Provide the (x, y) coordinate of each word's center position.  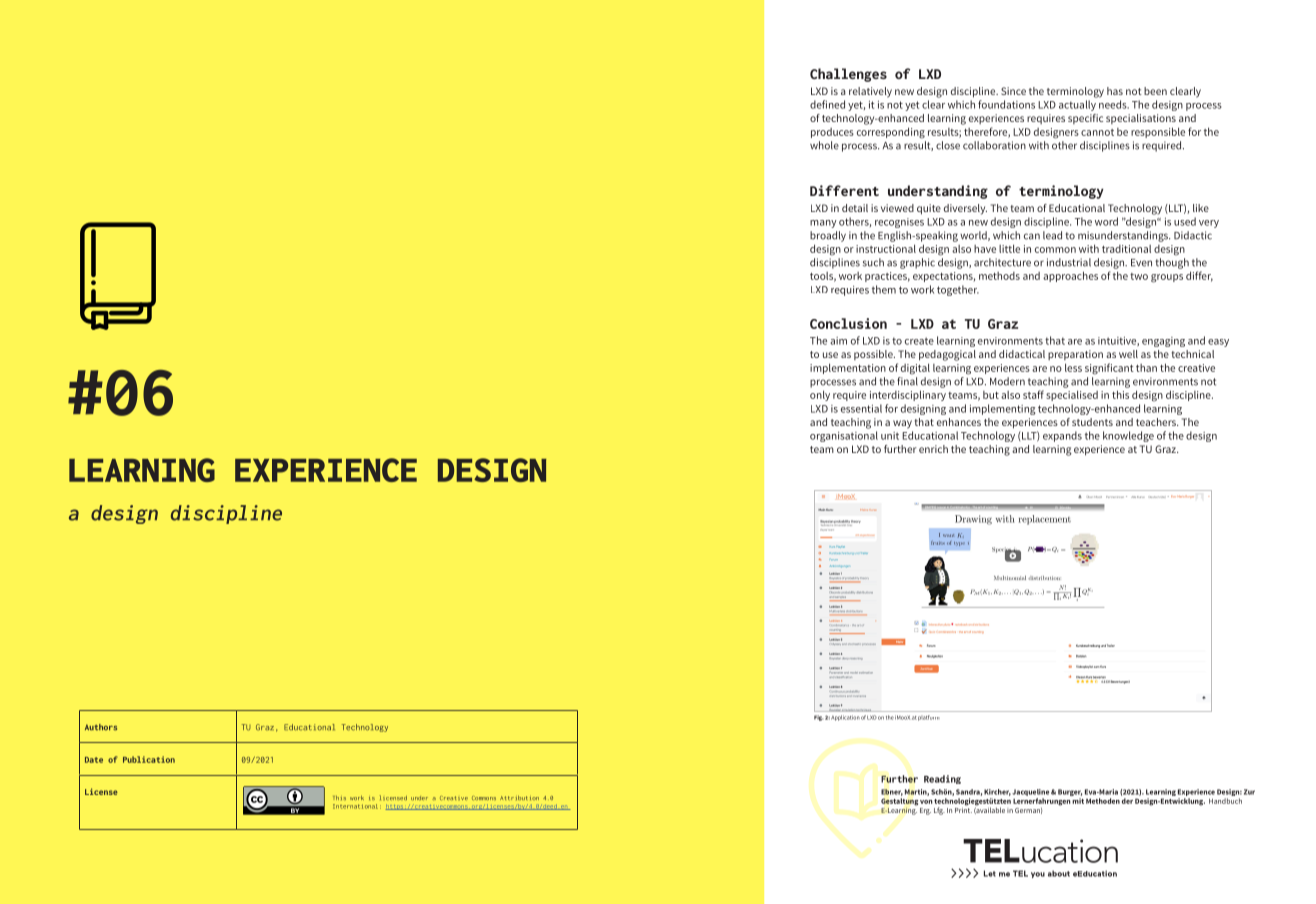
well (1128, 354)
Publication (149, 759)
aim (838, 341)
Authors (101, 727)
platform (929, 718)
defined (827, 104)
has (1115, 91)
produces (832, 133)
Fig (818, 718)
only (820, 395)
